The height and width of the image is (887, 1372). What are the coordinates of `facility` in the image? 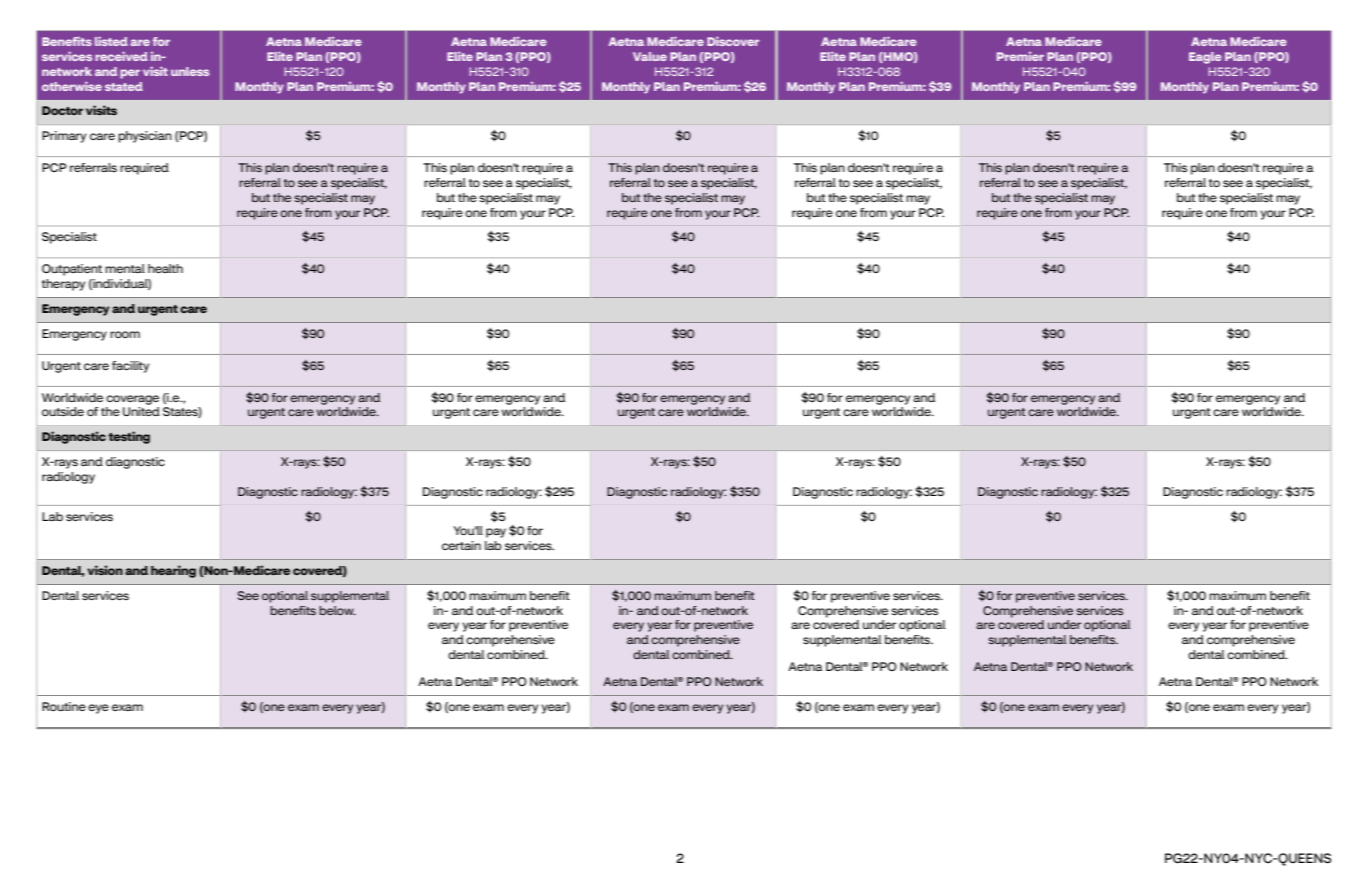 It's located at (130, 367).
